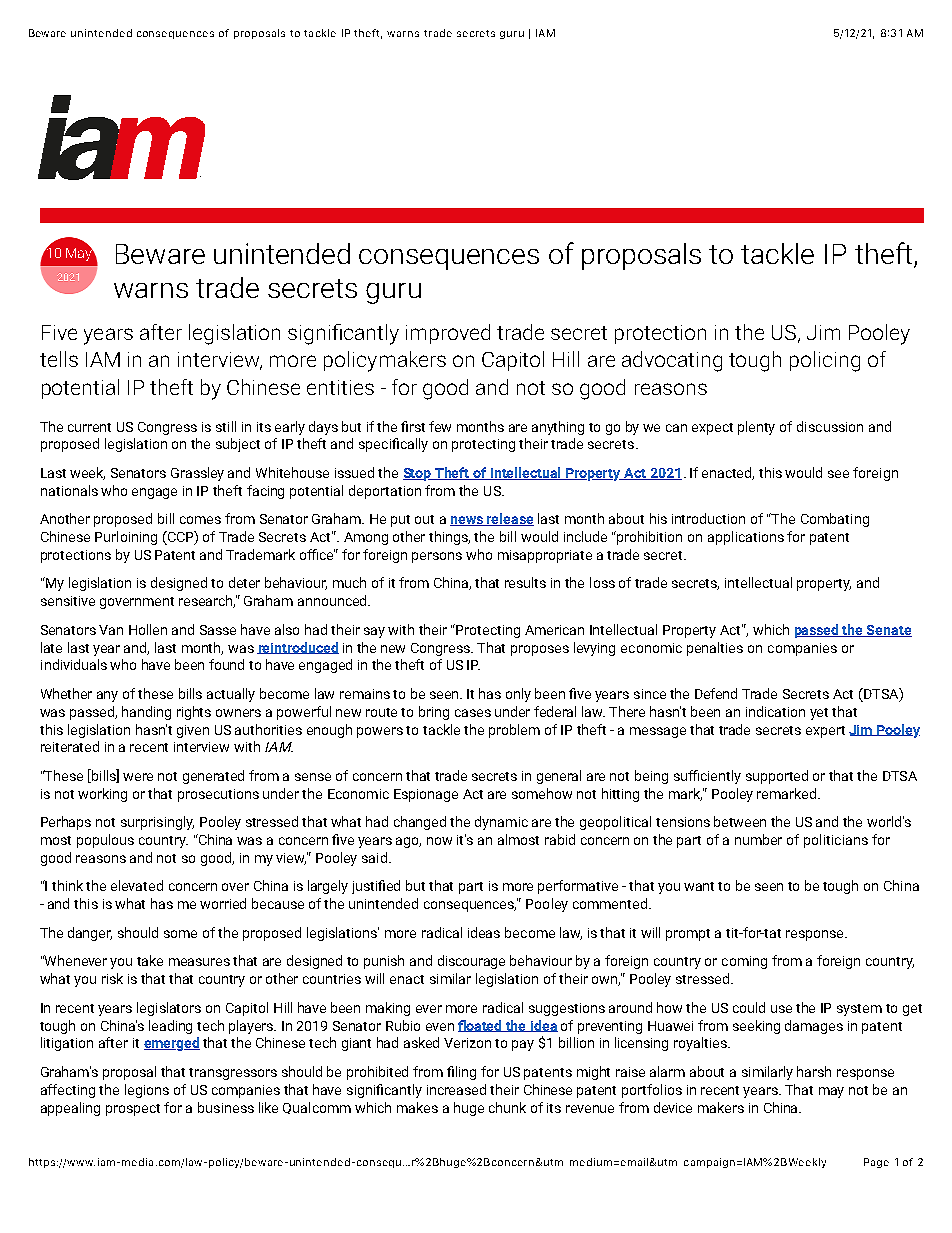  What do you see at coordinates (471, 962) in the document?
I see `discourage` at bounding box center [471, 962].
